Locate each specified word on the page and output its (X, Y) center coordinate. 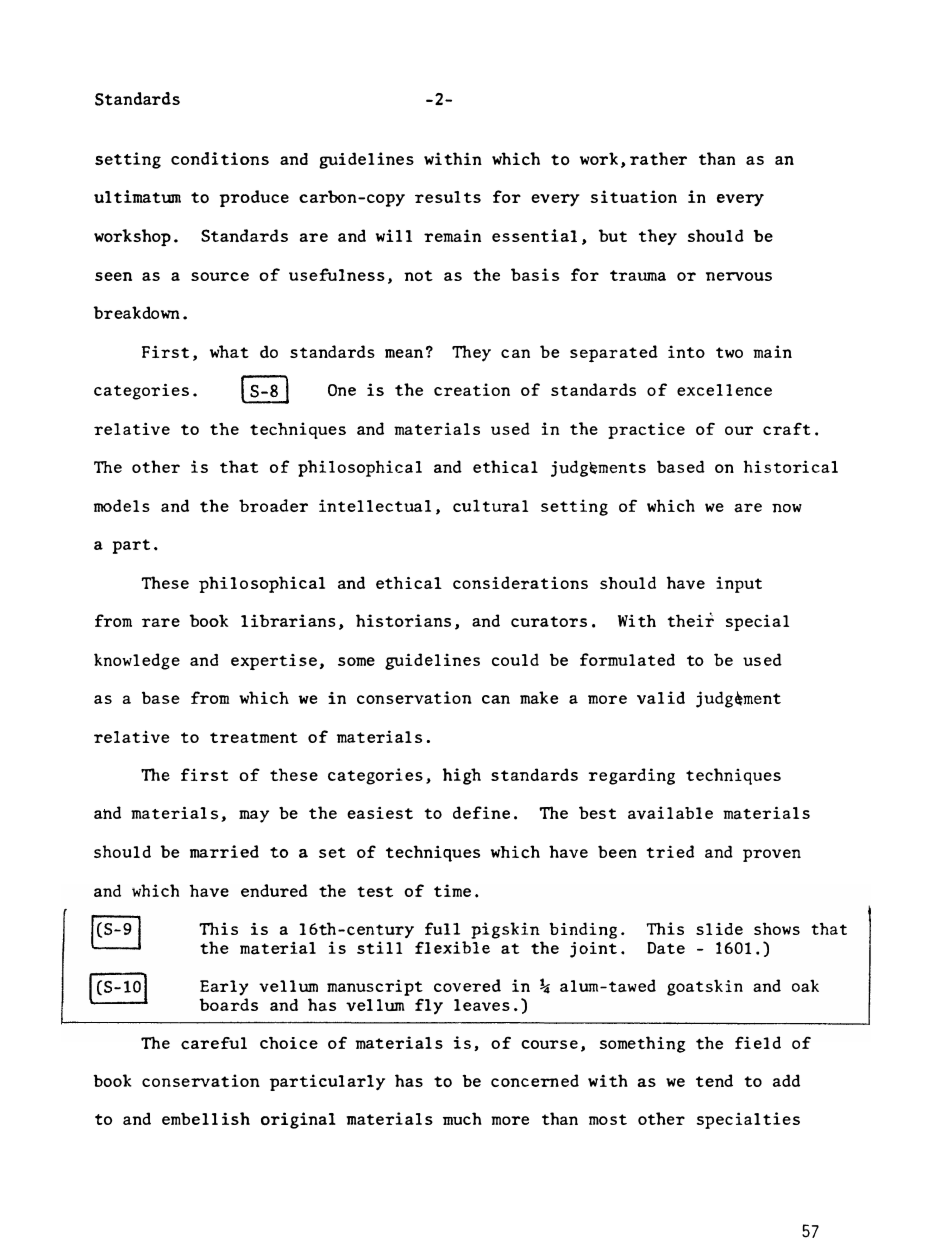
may (254, 816)
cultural (490, 505)
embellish (206, 1118)
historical (790, 466)
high (462, 776)
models (122, 505)
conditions (220, 158)
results (448, 197)
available (670, 813)
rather (658, 159)
